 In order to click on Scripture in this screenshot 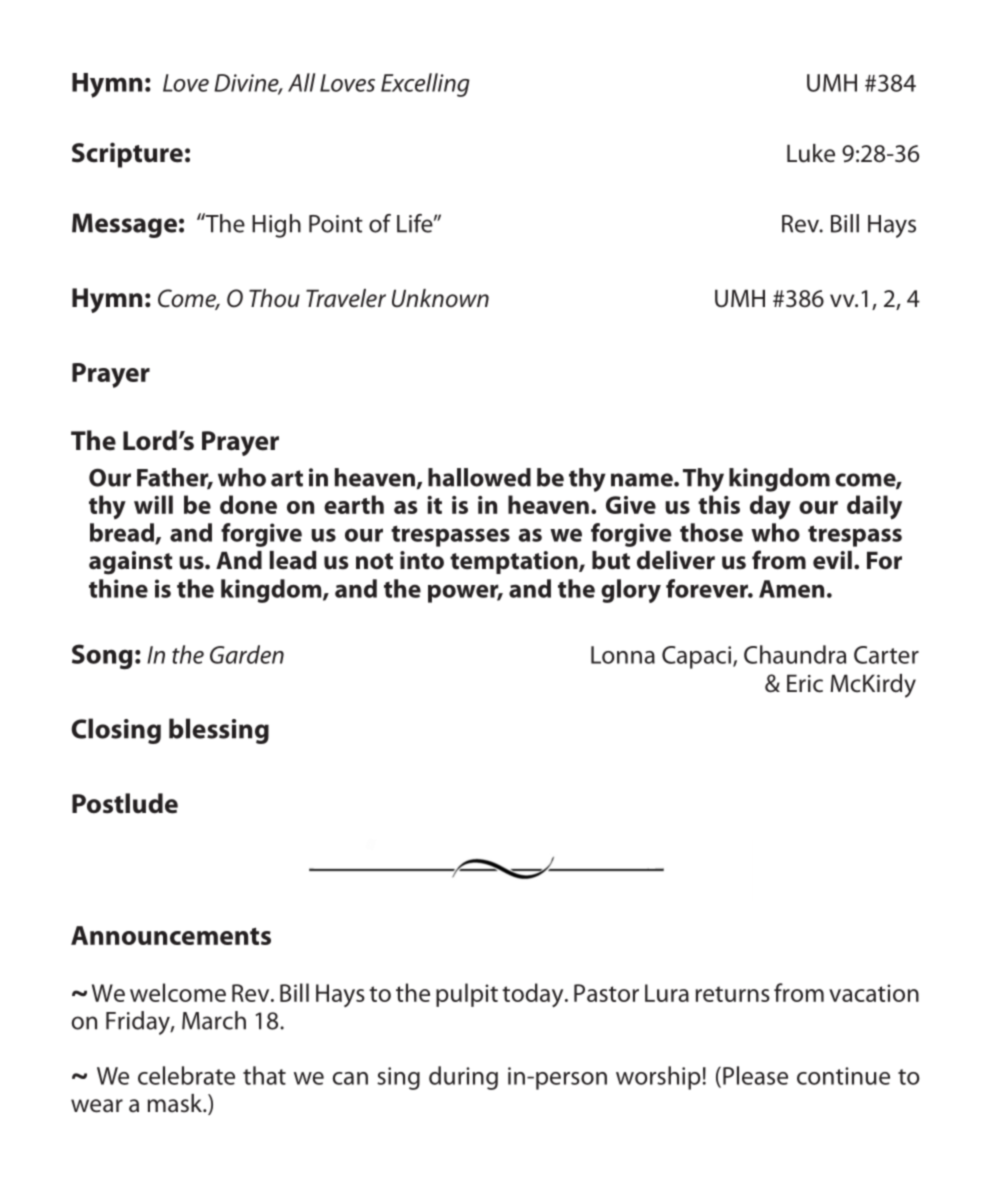, I will do `click(127, 155)`.
